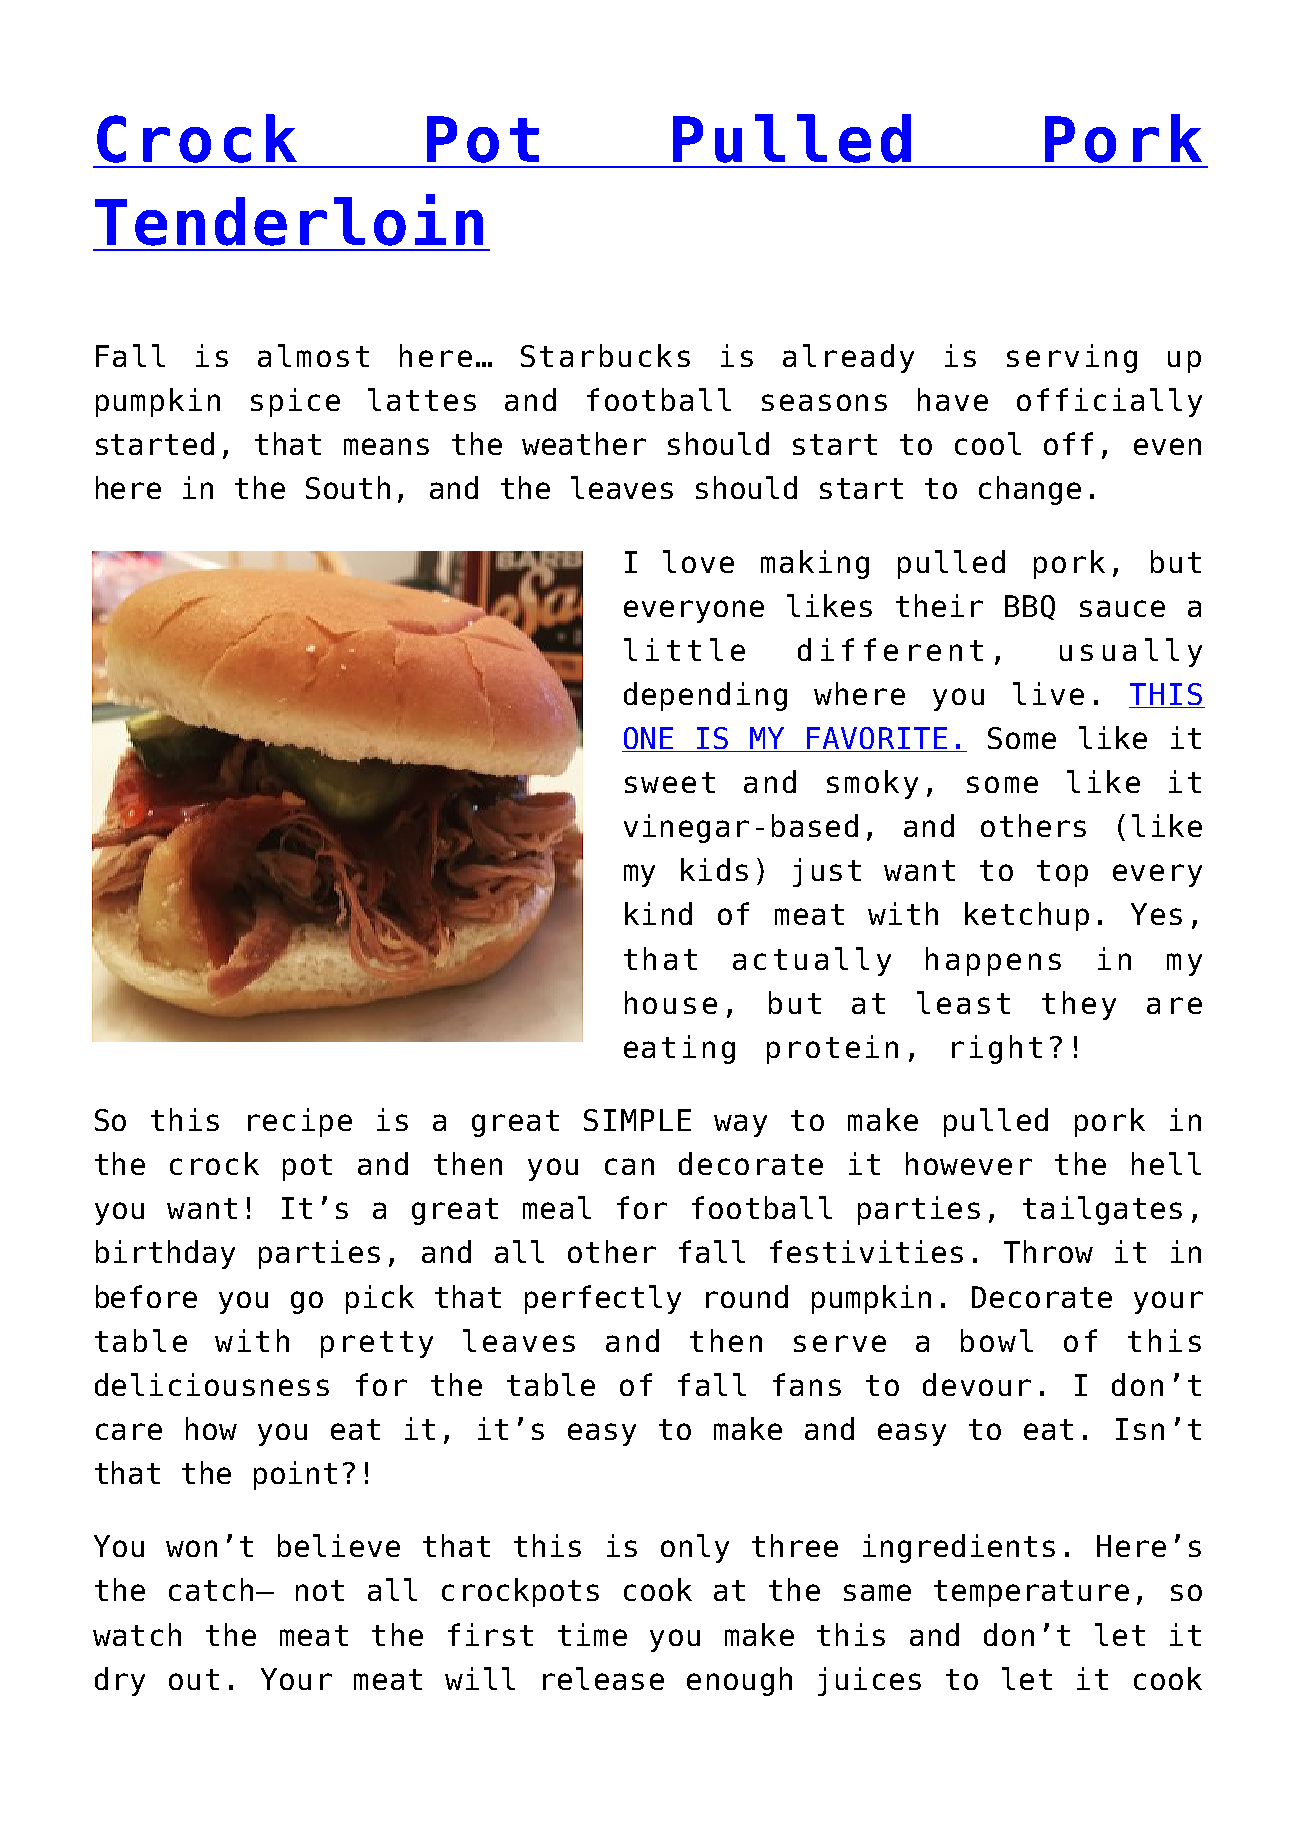 This screenshot has height=1833, width=1296. Describe the element at coordinates (1031, 1593) in the screenshot. I see `temperature` at that location.
